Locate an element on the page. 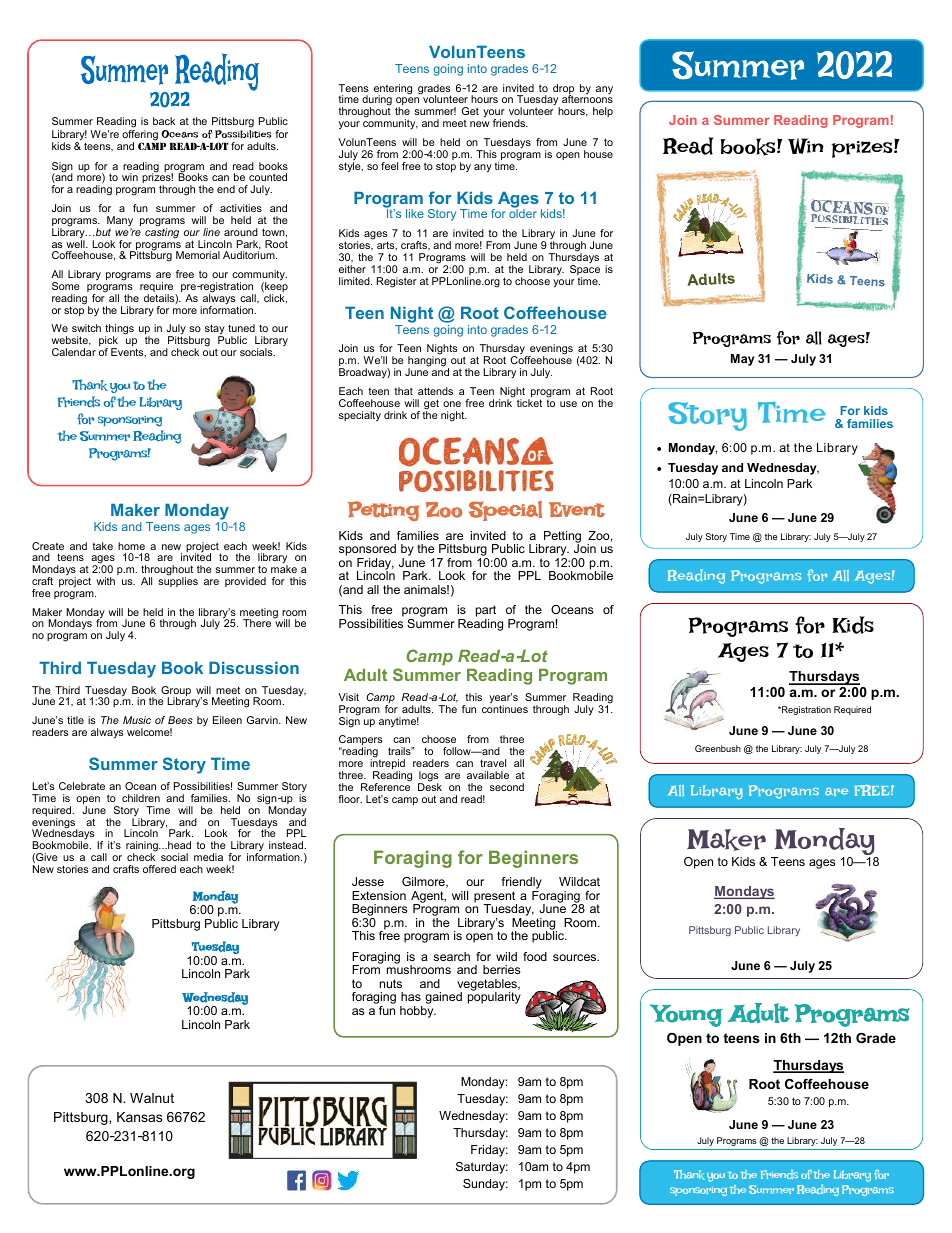 This image has height=1233, width=952. part is located at coordinates (486, 612).
